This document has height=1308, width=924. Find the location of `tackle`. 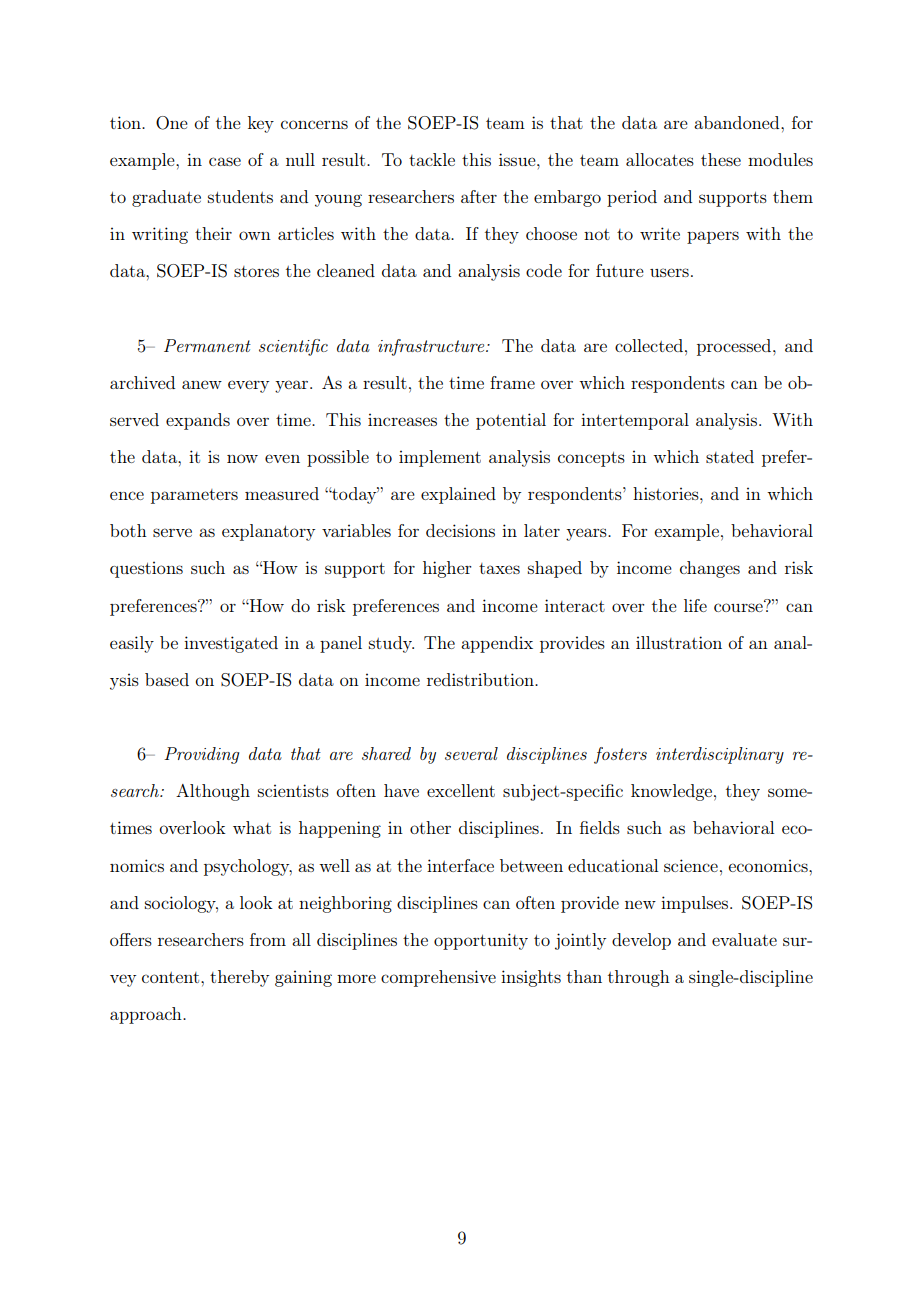

tackle is located at coordinates (432, 159).
